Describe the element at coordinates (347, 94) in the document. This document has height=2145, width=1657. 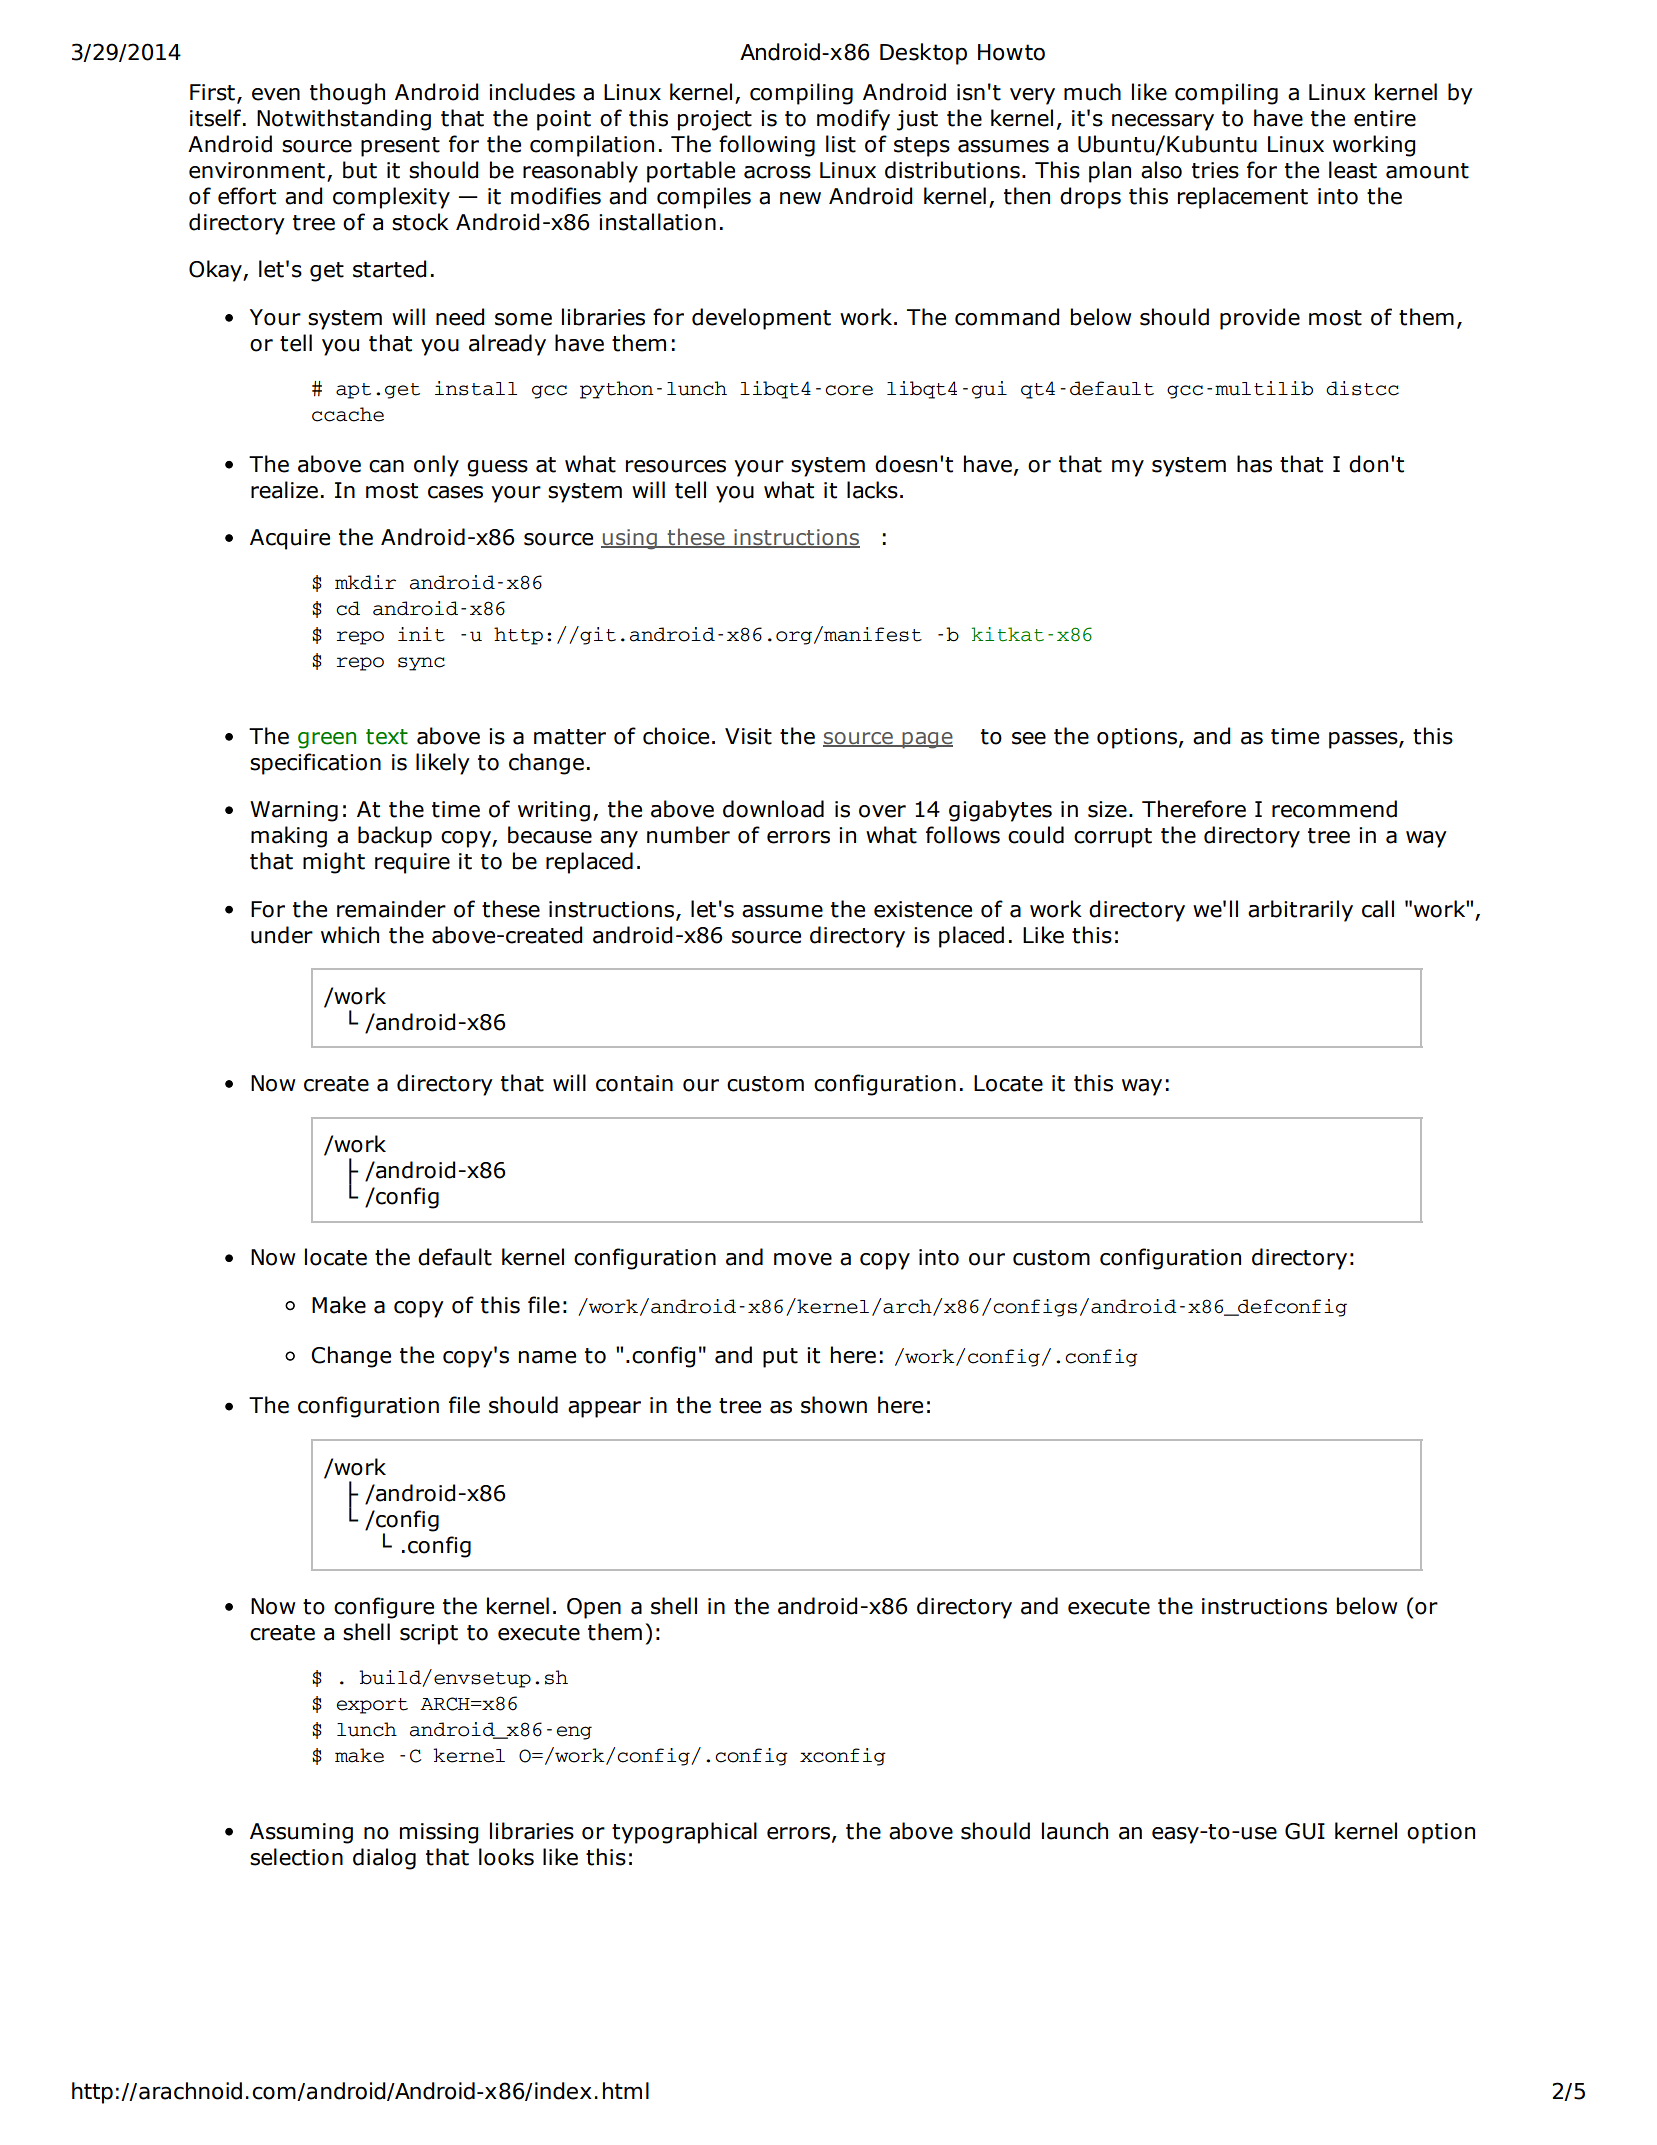
I see `though` at that location.
